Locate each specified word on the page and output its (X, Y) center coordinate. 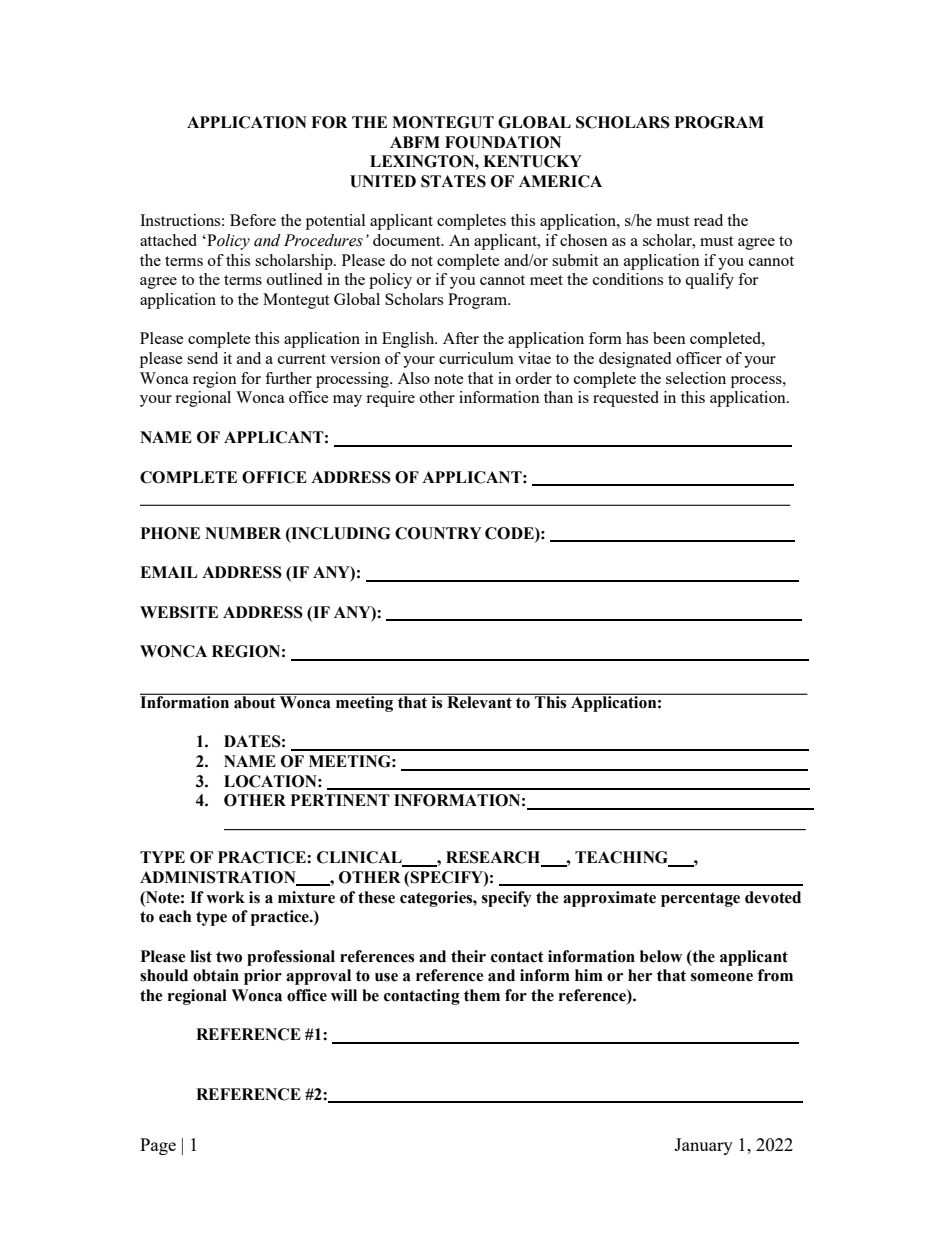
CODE (510, 533)
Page (158, 1146)
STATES (453, 181)
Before (253, 220)
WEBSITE (179, 612)
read (708, 220)
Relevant (480, 702)
